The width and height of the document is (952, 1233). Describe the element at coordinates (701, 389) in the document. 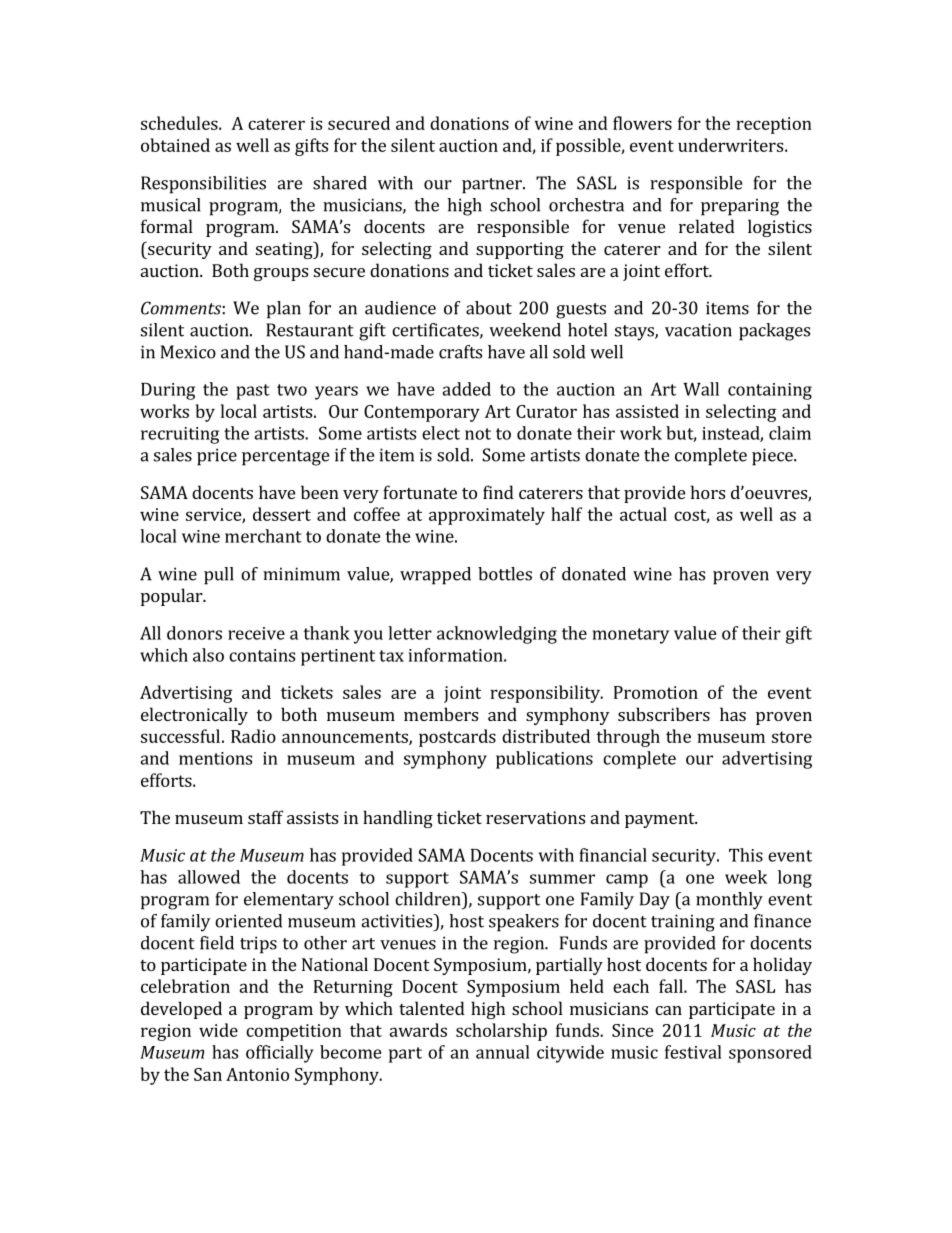

I see `Wall` at that location.
